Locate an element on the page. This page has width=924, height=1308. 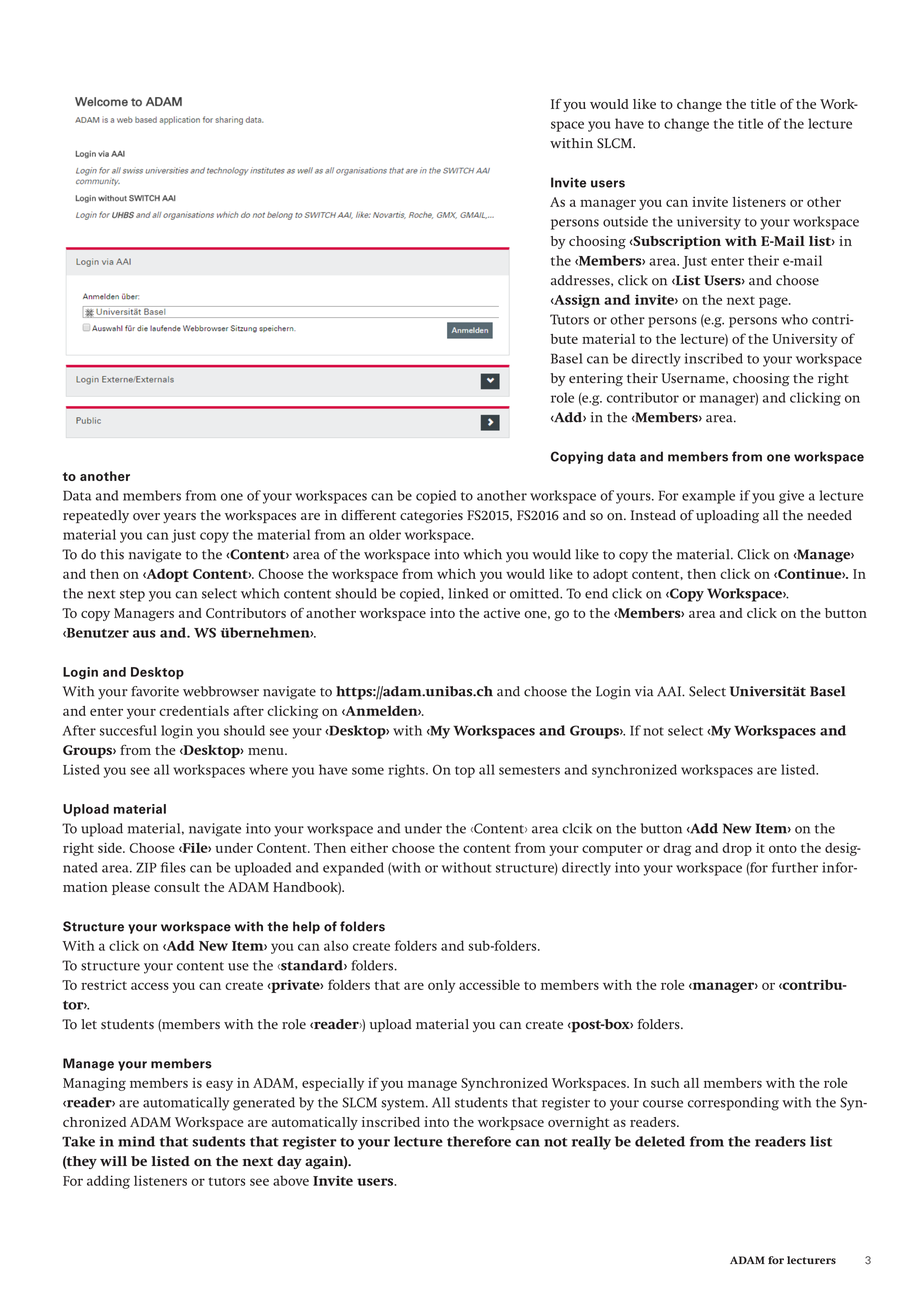
only is located at coordinates (441, 986).
